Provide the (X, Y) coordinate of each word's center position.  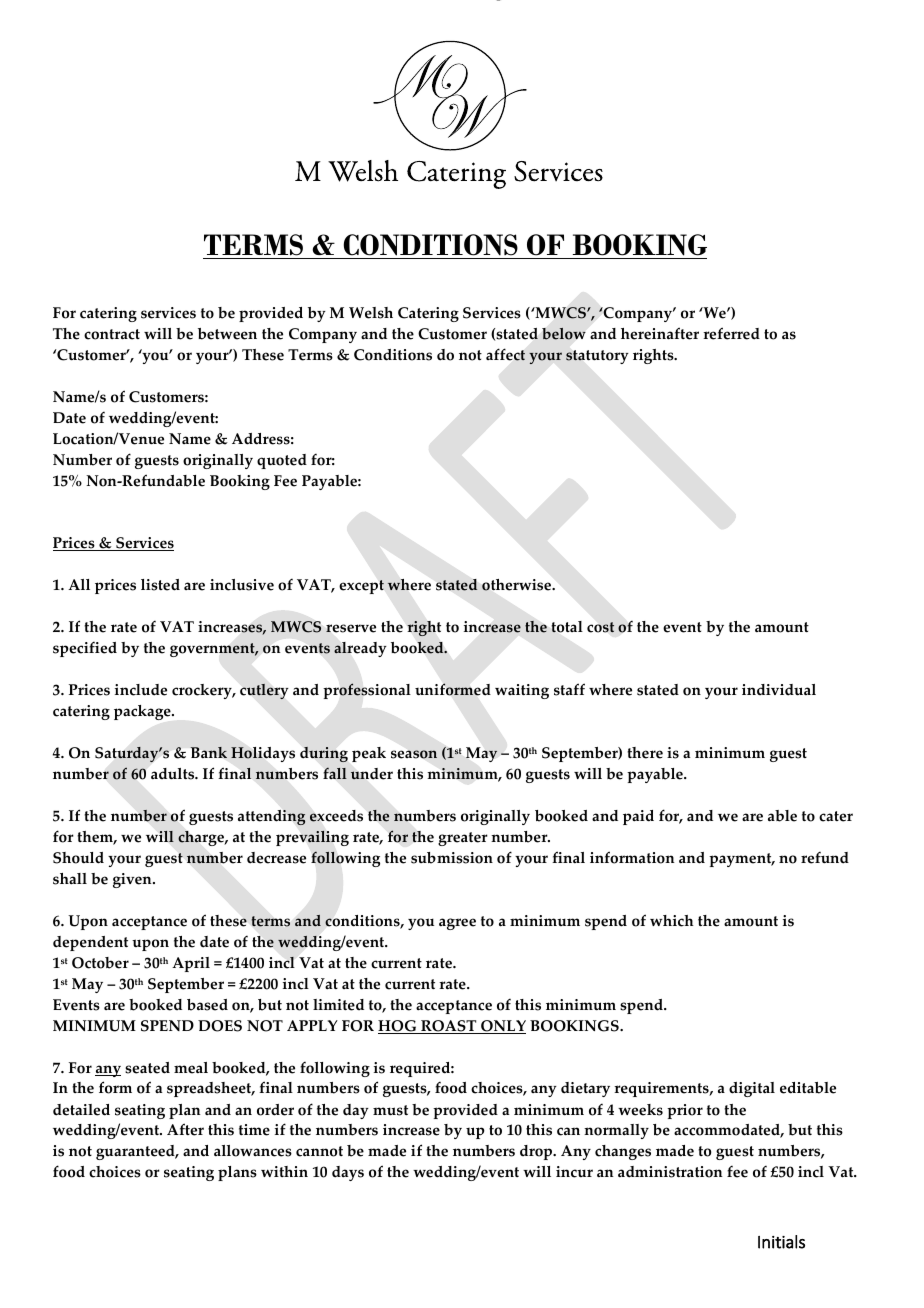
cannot (319, 1151)
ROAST (449, 1027)
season (414, 754)
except (361, 587)
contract (112, 334)
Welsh (371, 313)
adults (174, 774)
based (207, 1005)
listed (160, 585)
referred (731, 333)
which (672, 921)
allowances (253, 1151)
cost (601, 627)
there (645, 753)
